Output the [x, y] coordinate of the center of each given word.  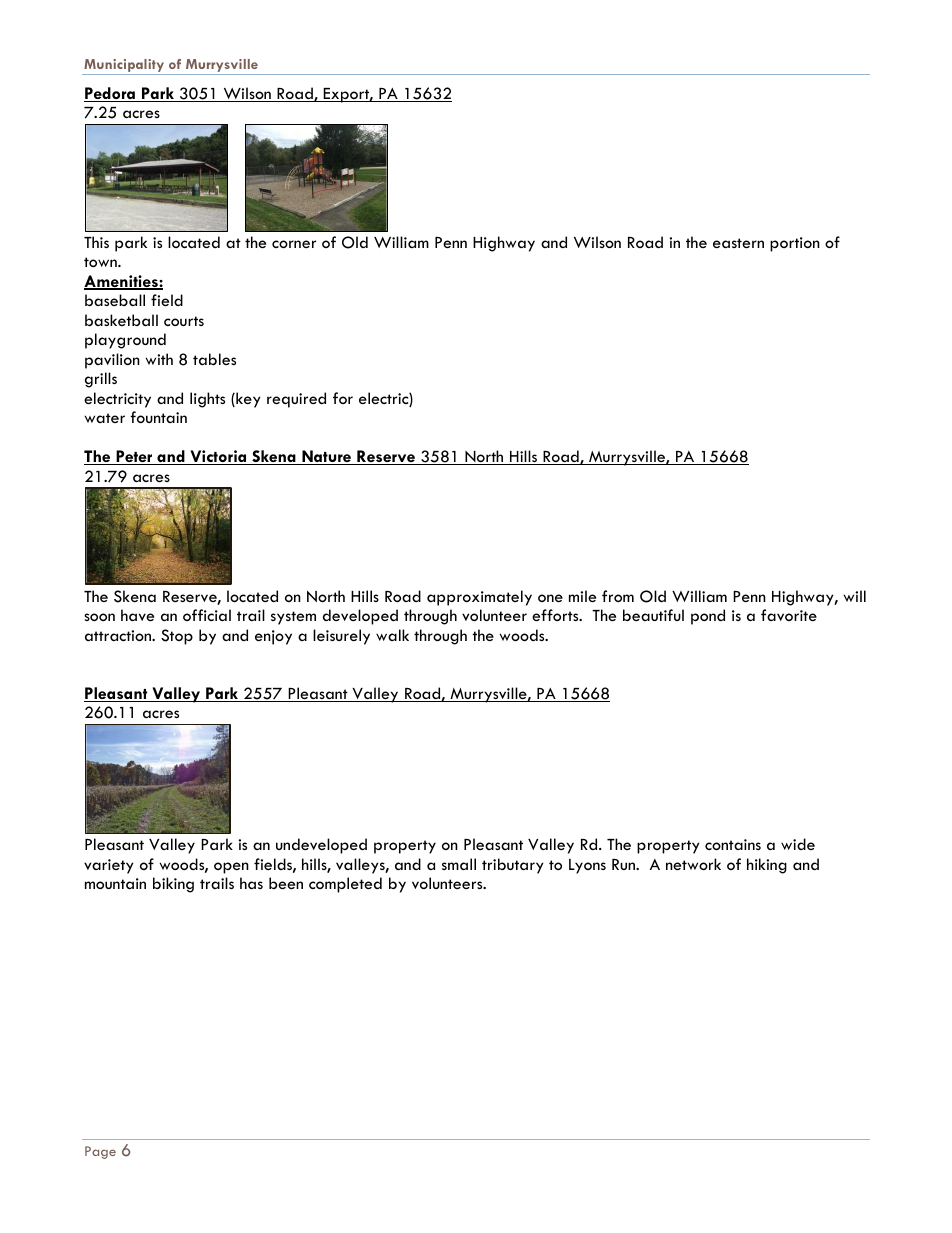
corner [294, 244]
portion [795, 244]
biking [173, 885]
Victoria [218, 457]
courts [184, 321]
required [296, 400]
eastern [738, 243]
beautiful [653, 615]
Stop [177, 637]
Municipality [124, 67]
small [459, 864]
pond [708, 617]
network [693, 864]
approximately [479, 598]
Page [100, 1152]
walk [392, 635]
